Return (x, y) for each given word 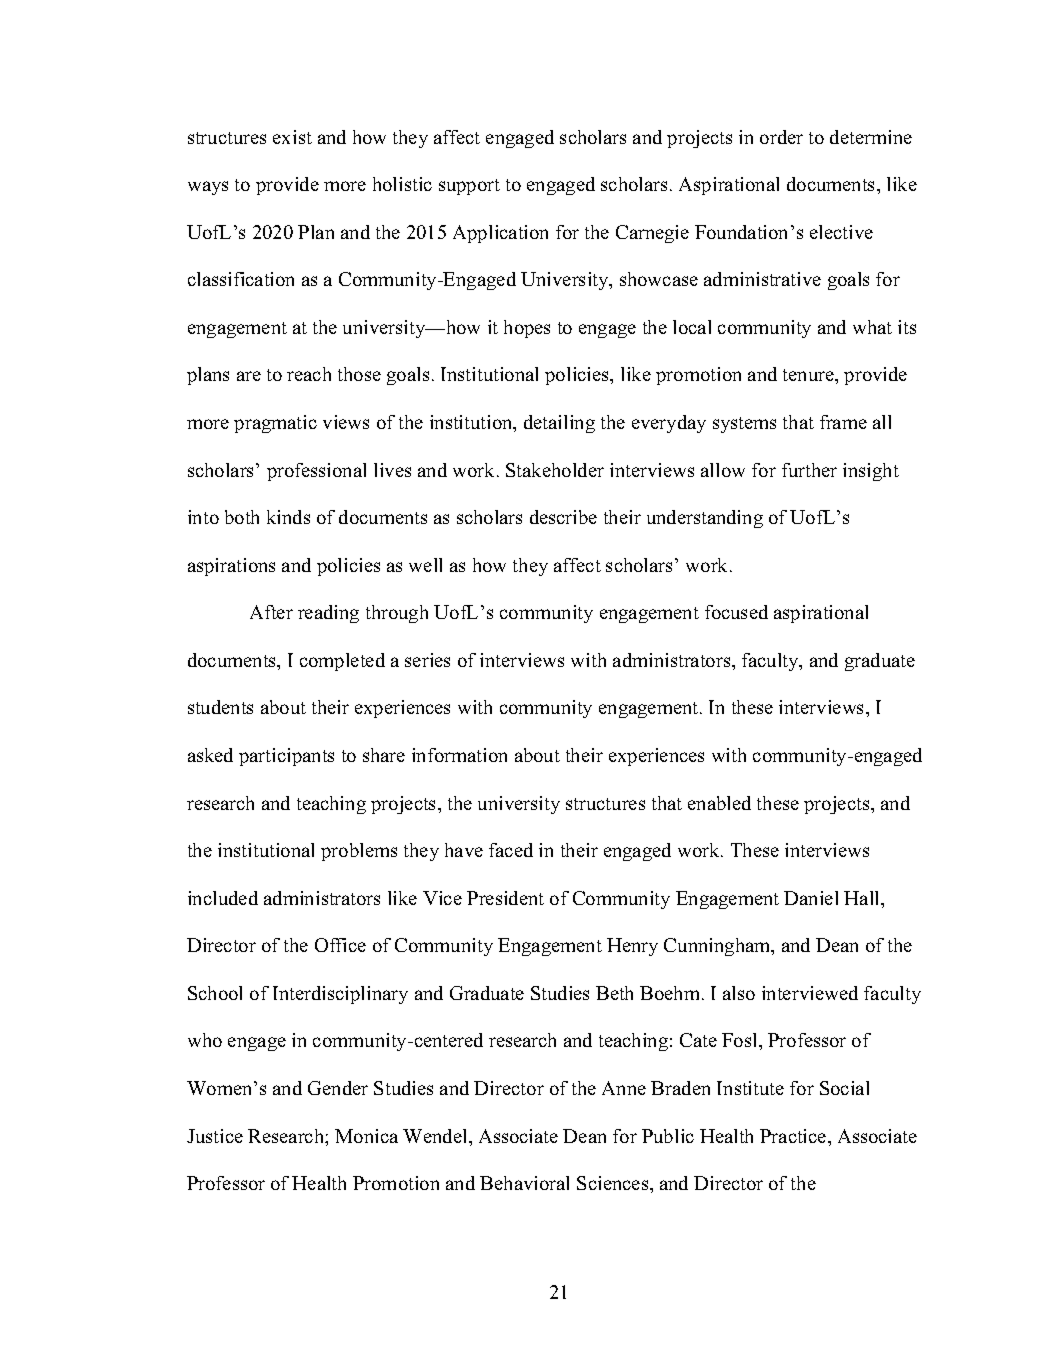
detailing (559, 424)
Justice (215, 1136)
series (427, 660)
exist (292, 137)
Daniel (811, 898)
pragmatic (275, 424)
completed (342, 662)
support (469, 187)
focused (736, 612)
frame (843, 422)
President (505, 898)
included (223, 898)
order (781, 137)
